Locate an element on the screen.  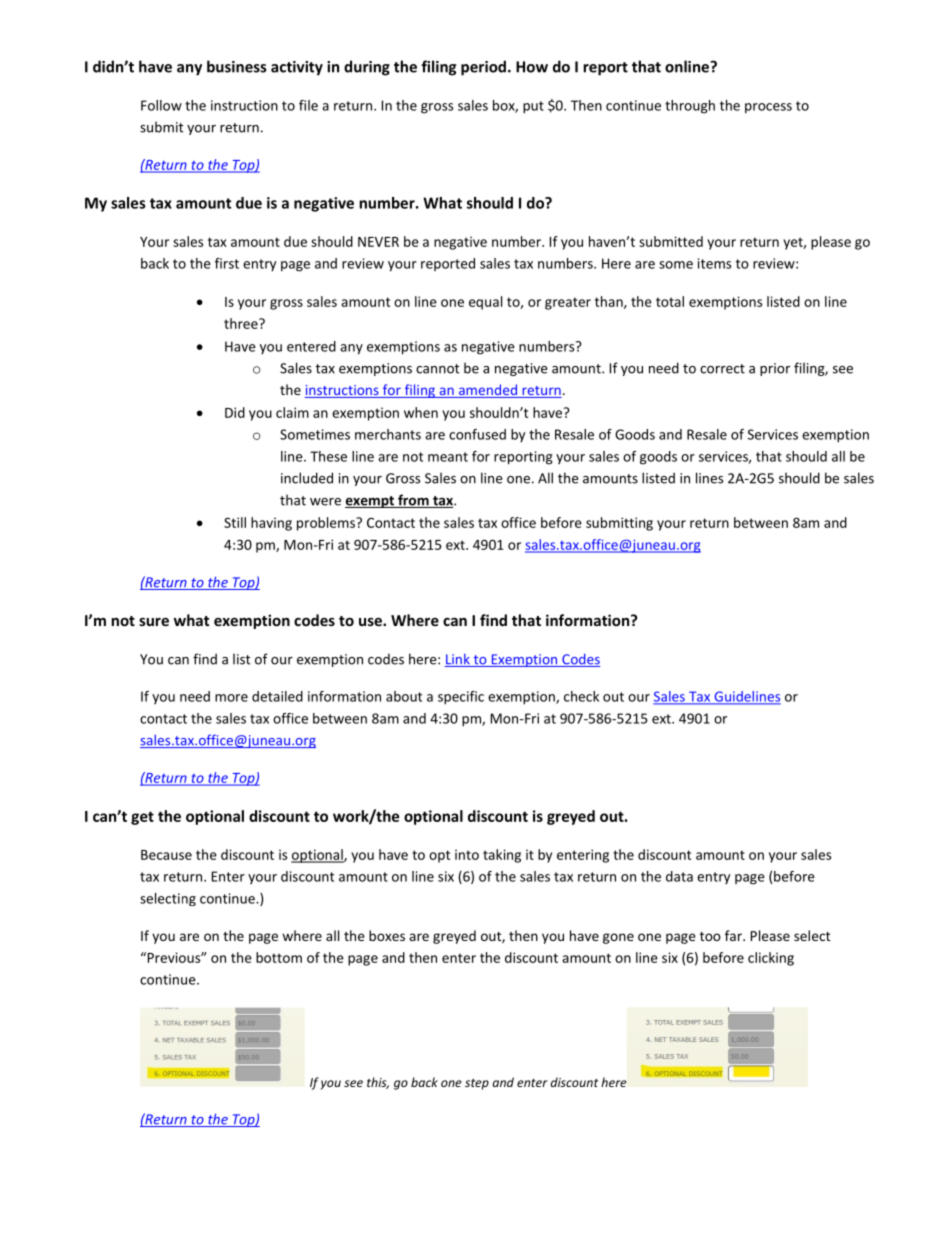
through is located at coordinates (690, 107).
